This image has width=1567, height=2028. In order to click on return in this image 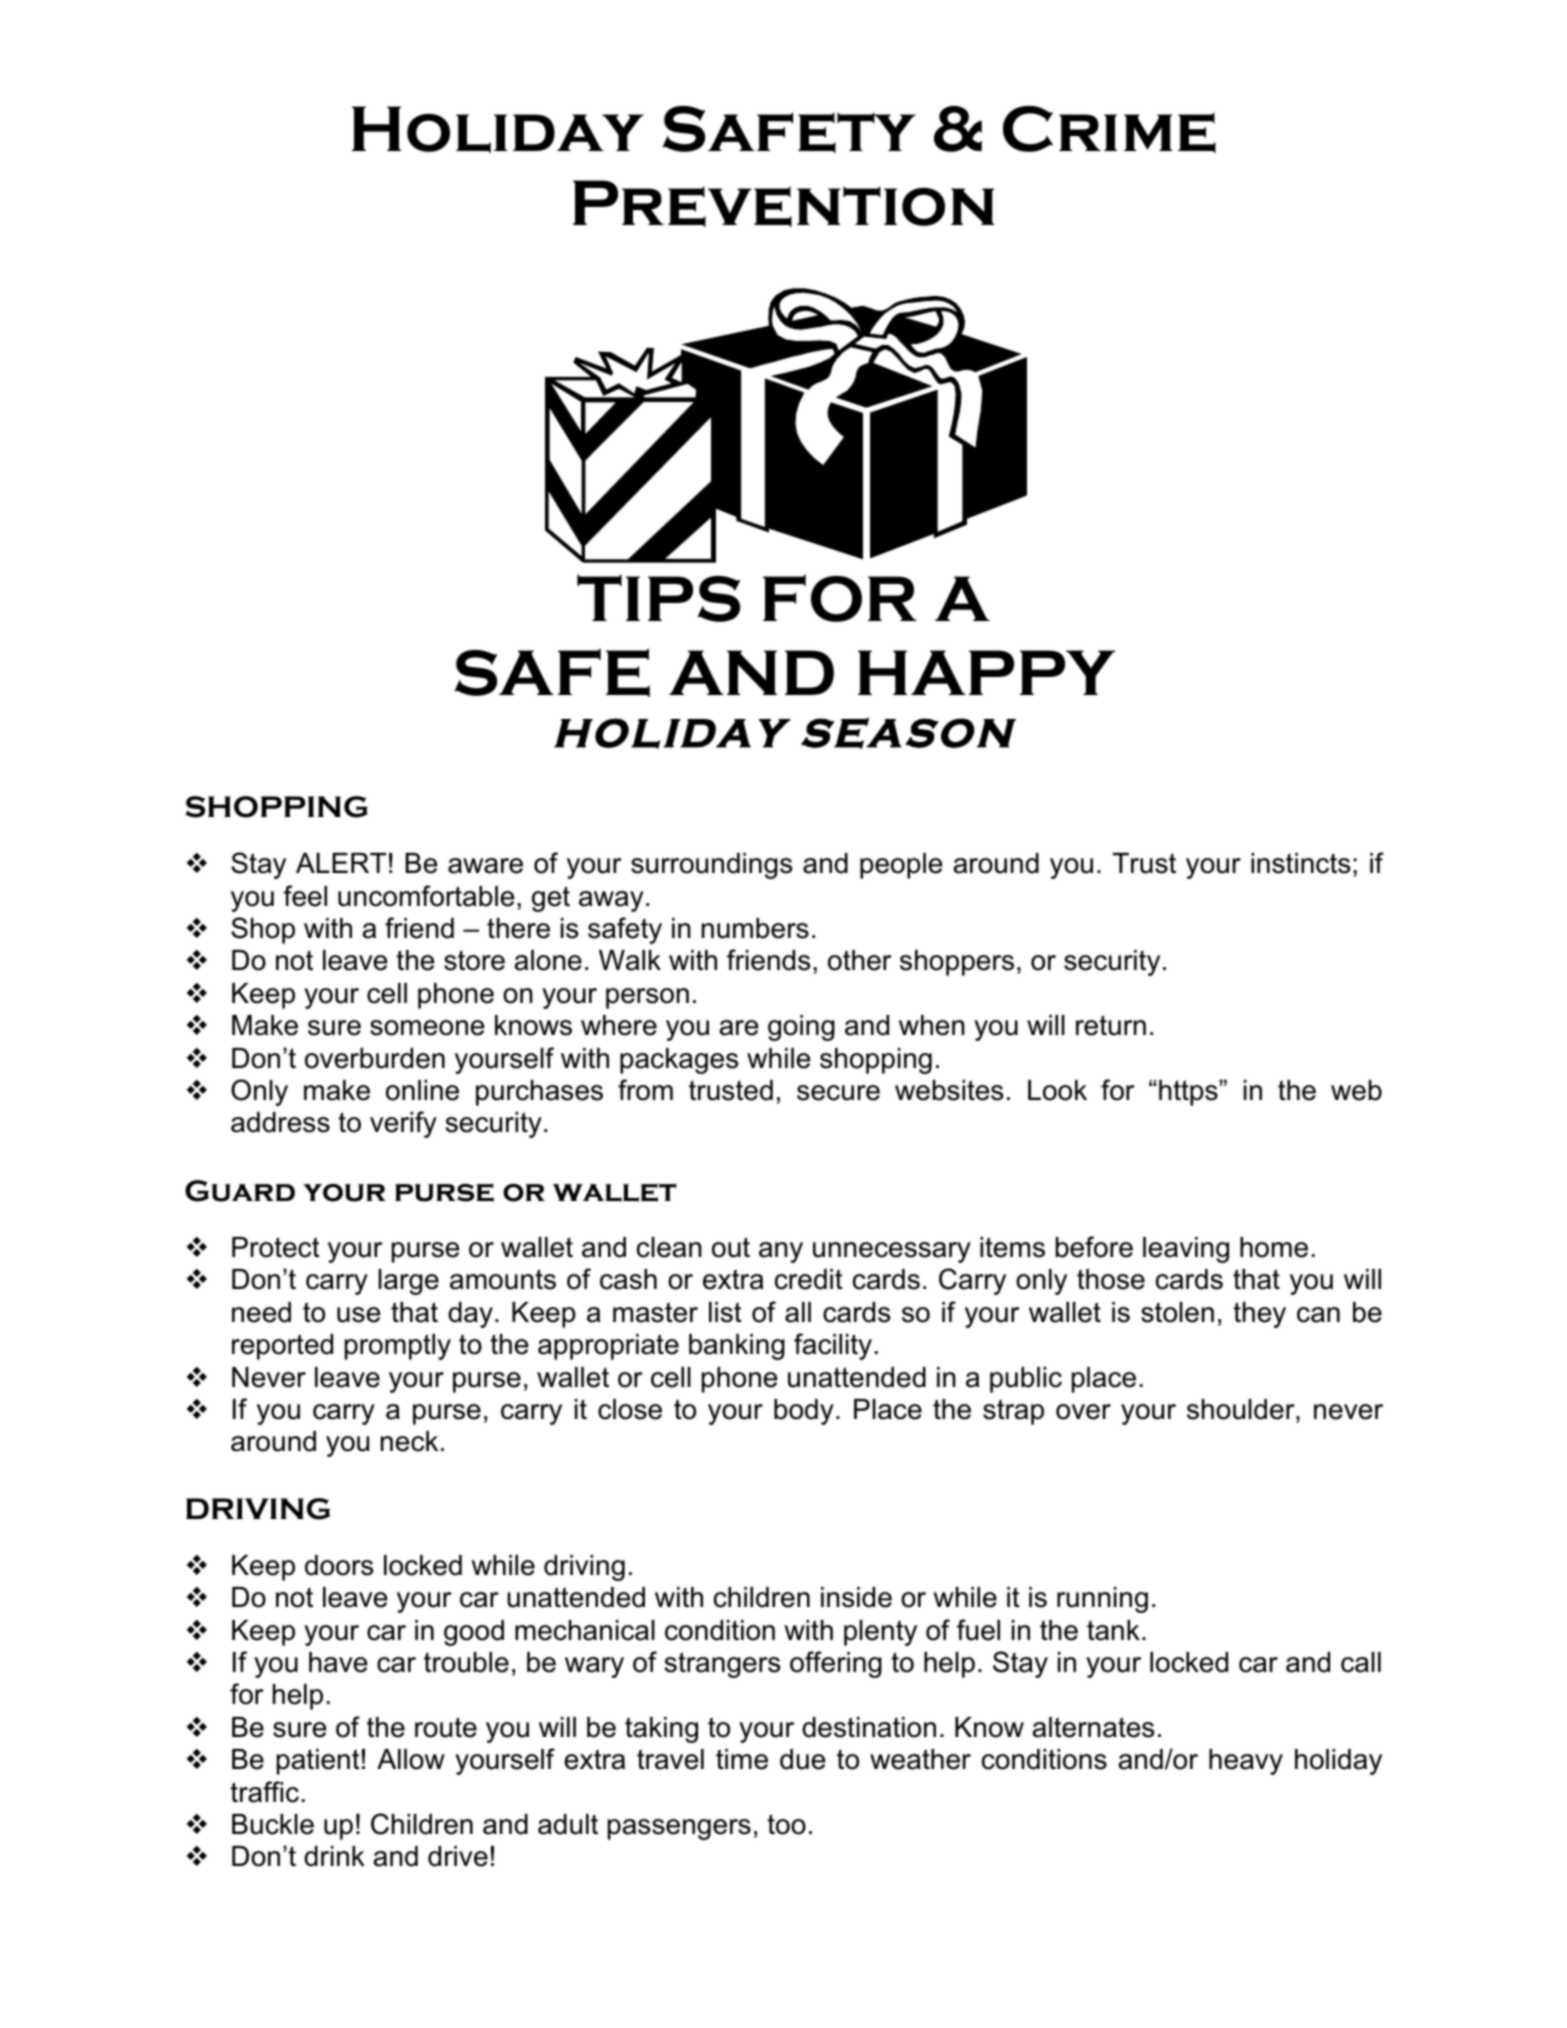, I will do `click(1111, 1025)`.
